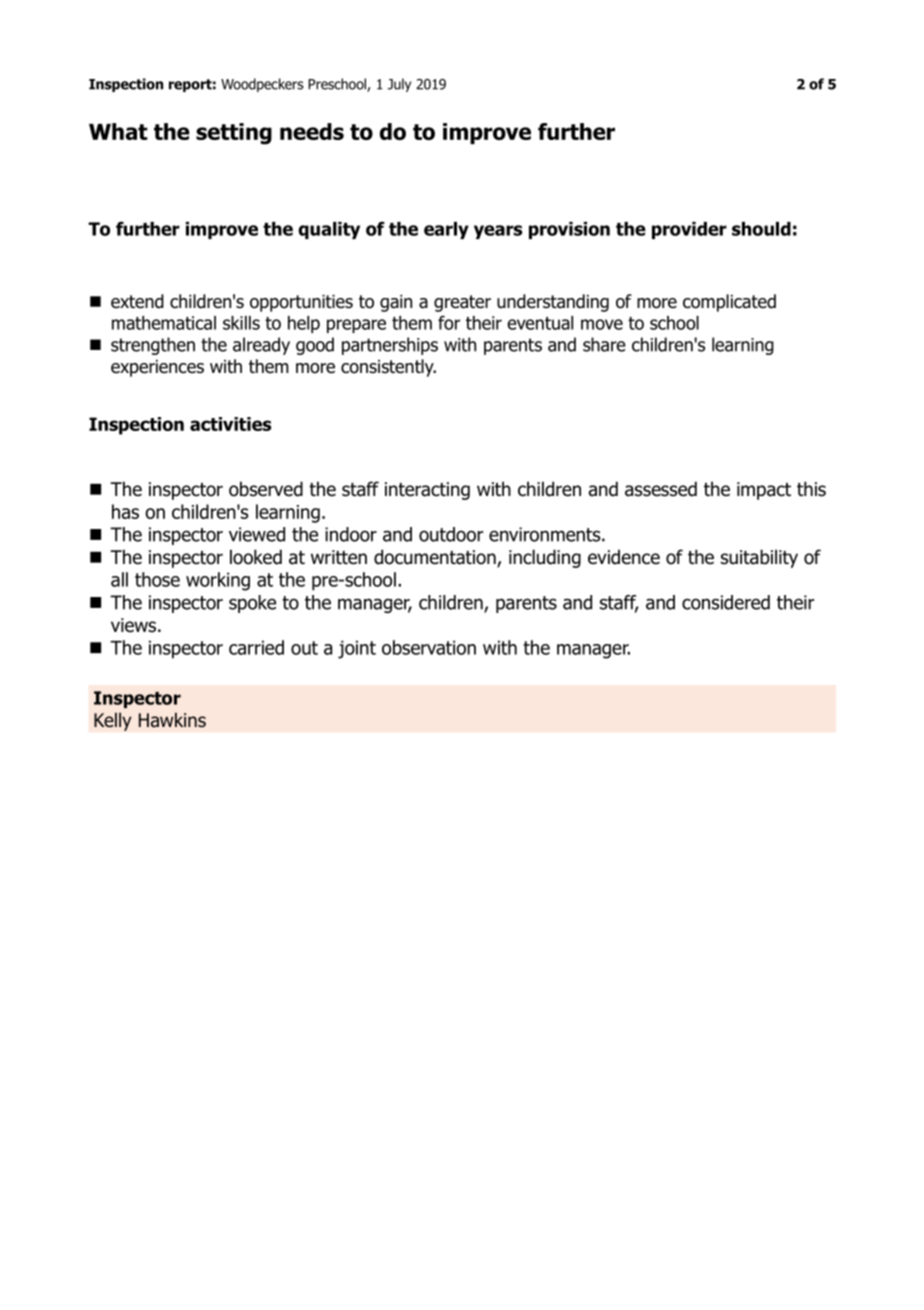 Image resolution: width=924 pixels, height=1310 pixels. I want to click on should, so click(761, 229).
